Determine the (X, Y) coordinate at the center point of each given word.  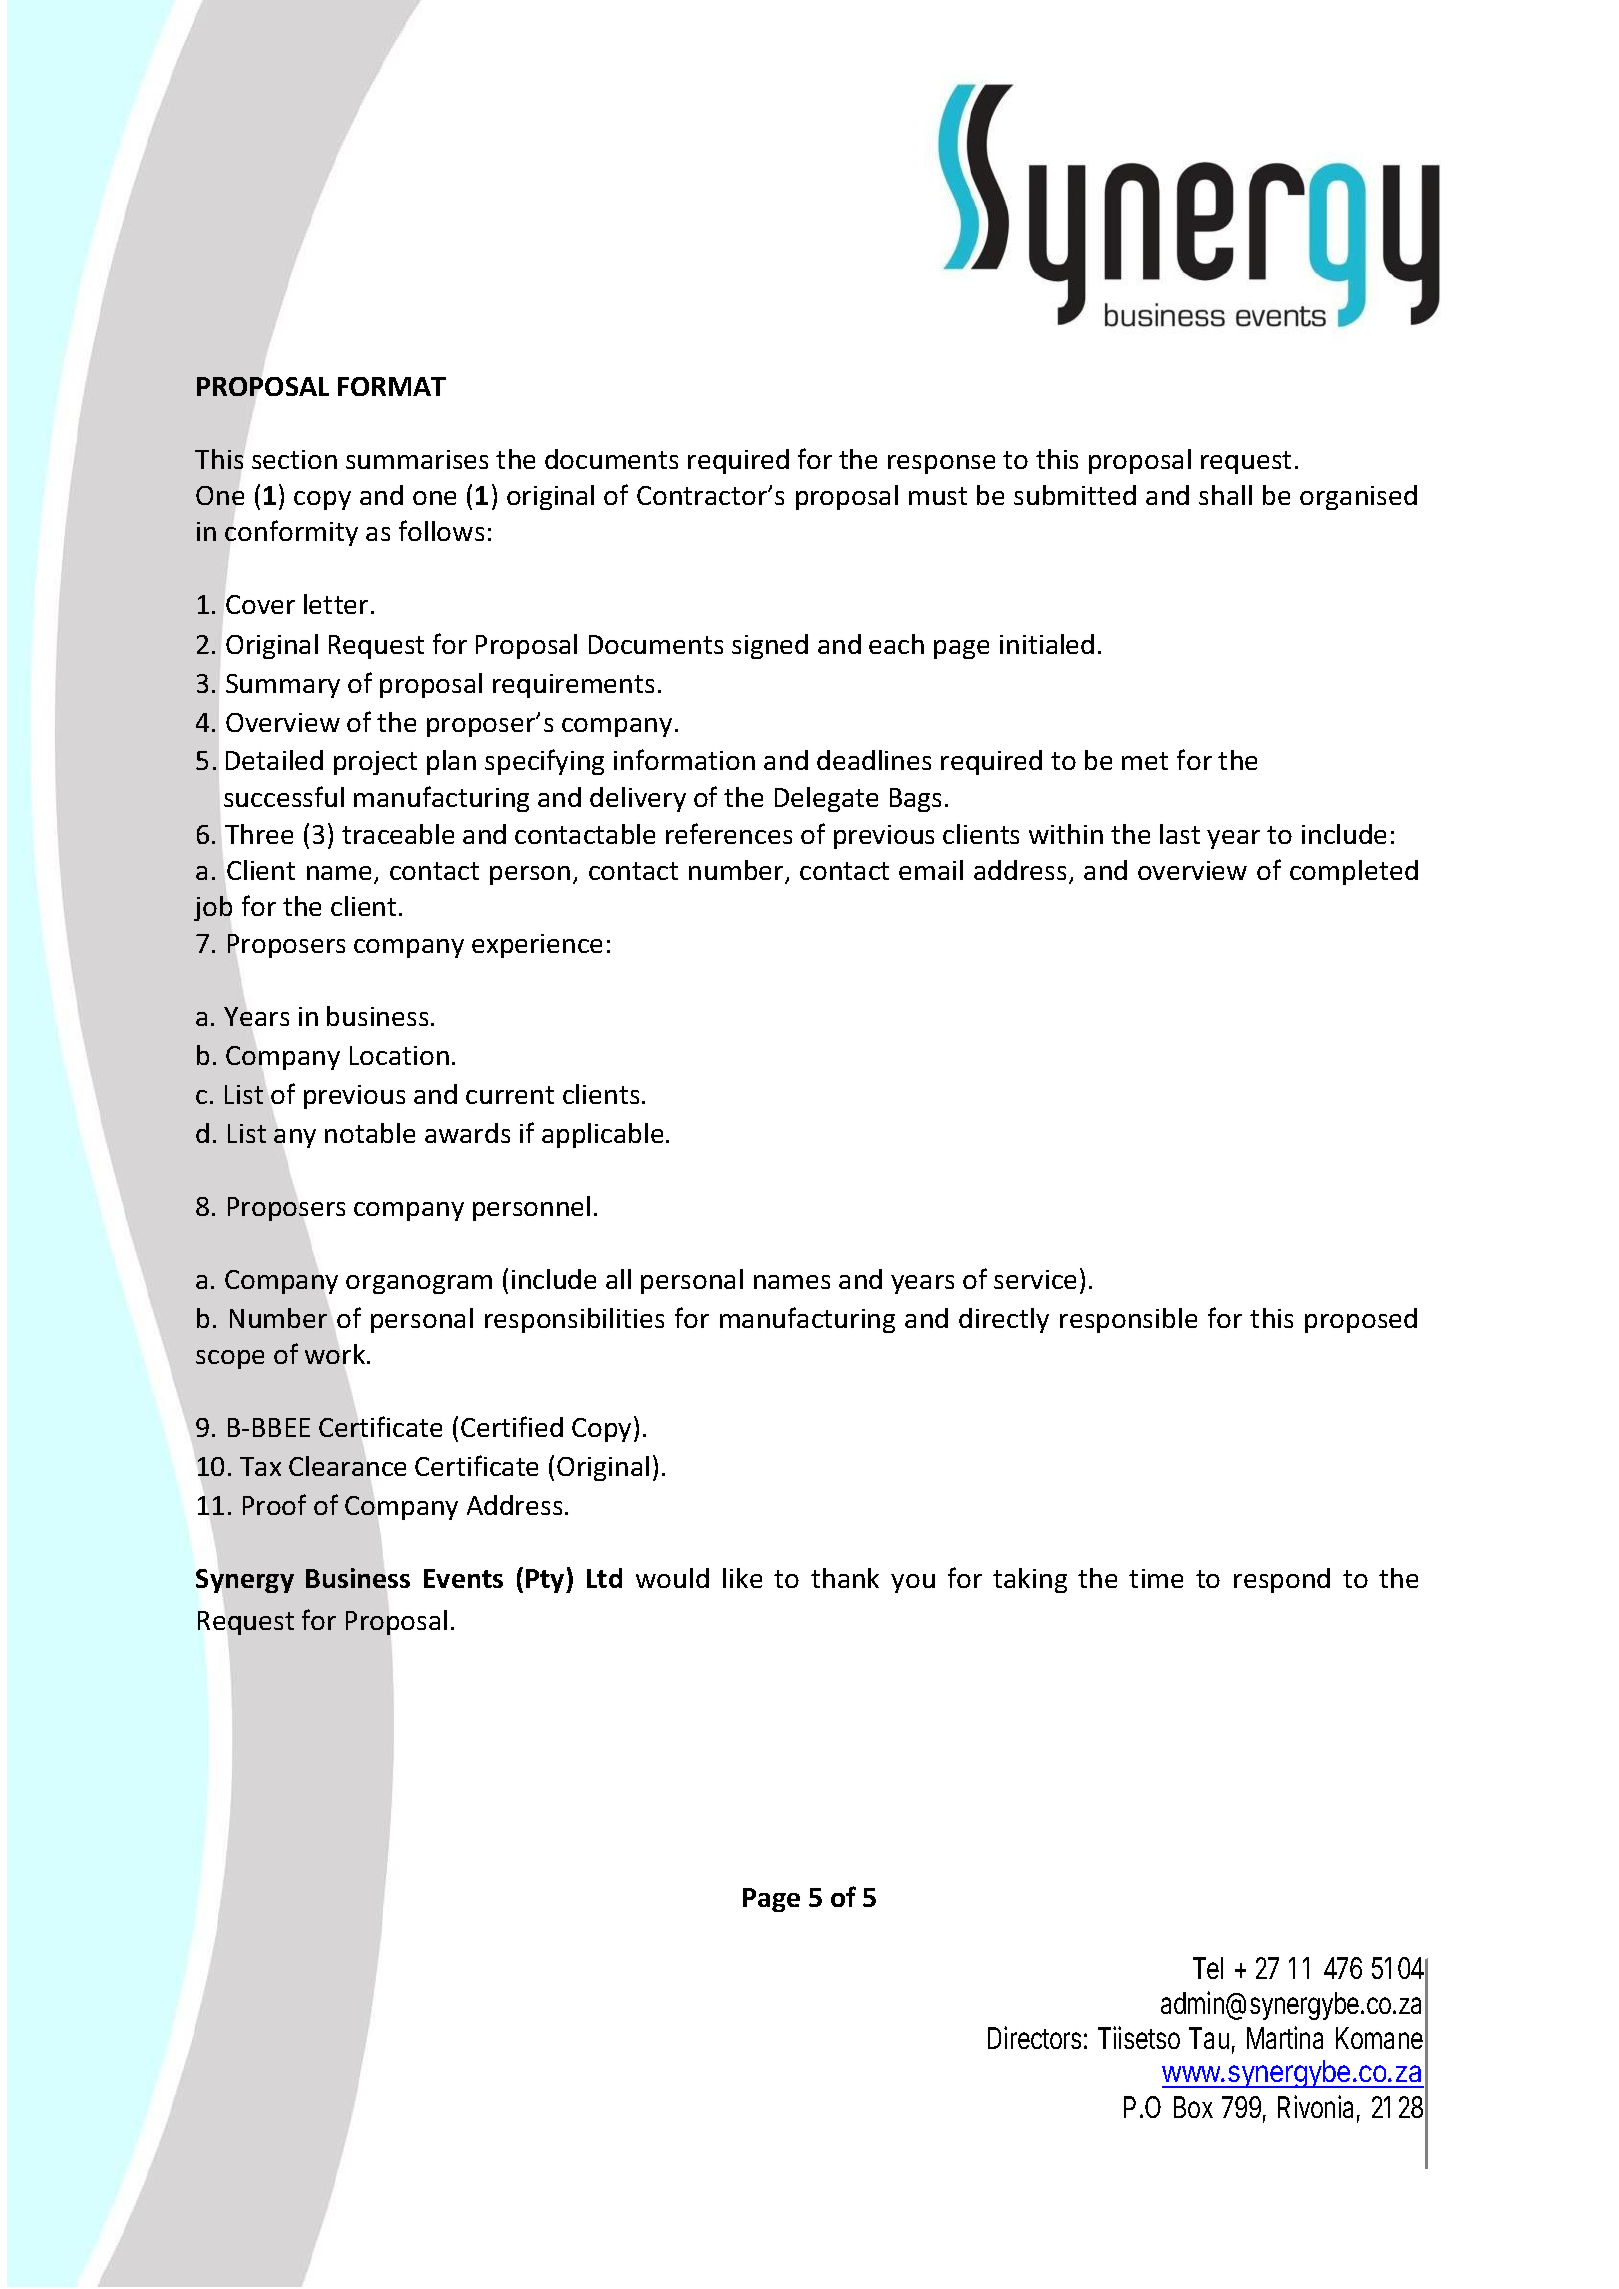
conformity (291, 533)
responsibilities (574, 1320)
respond (1282, 1580)
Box (1193, 2107)
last (1180, 834)
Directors (1034, 2037)
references (729, 833)
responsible (1128, 1320)
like (742, 1578)
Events (463, 1578)
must (938, 496)
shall (1225, 495)
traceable (398, 834)
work (336, 1354)
